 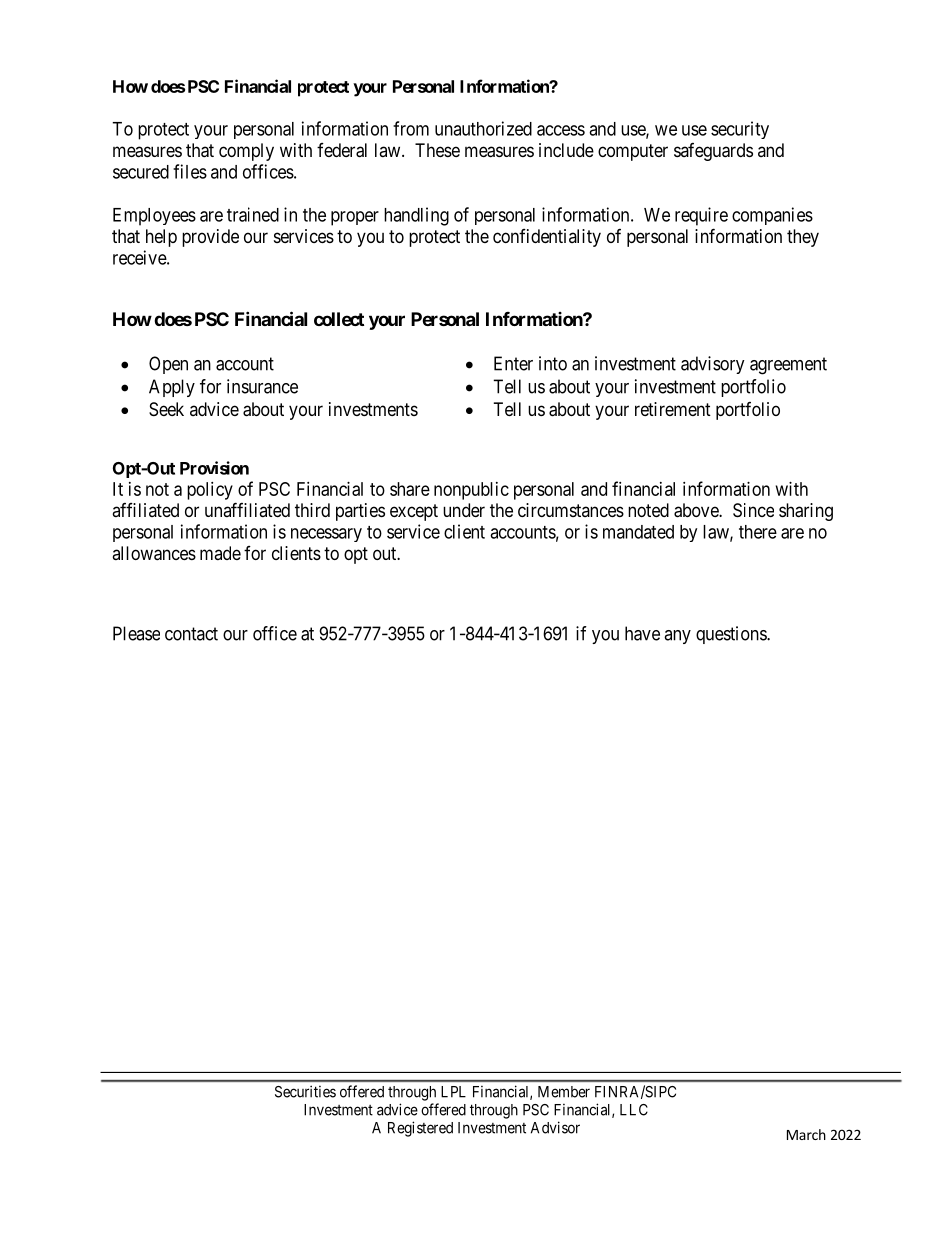 I want to click on safeguards, so click(x=713, y=152).
